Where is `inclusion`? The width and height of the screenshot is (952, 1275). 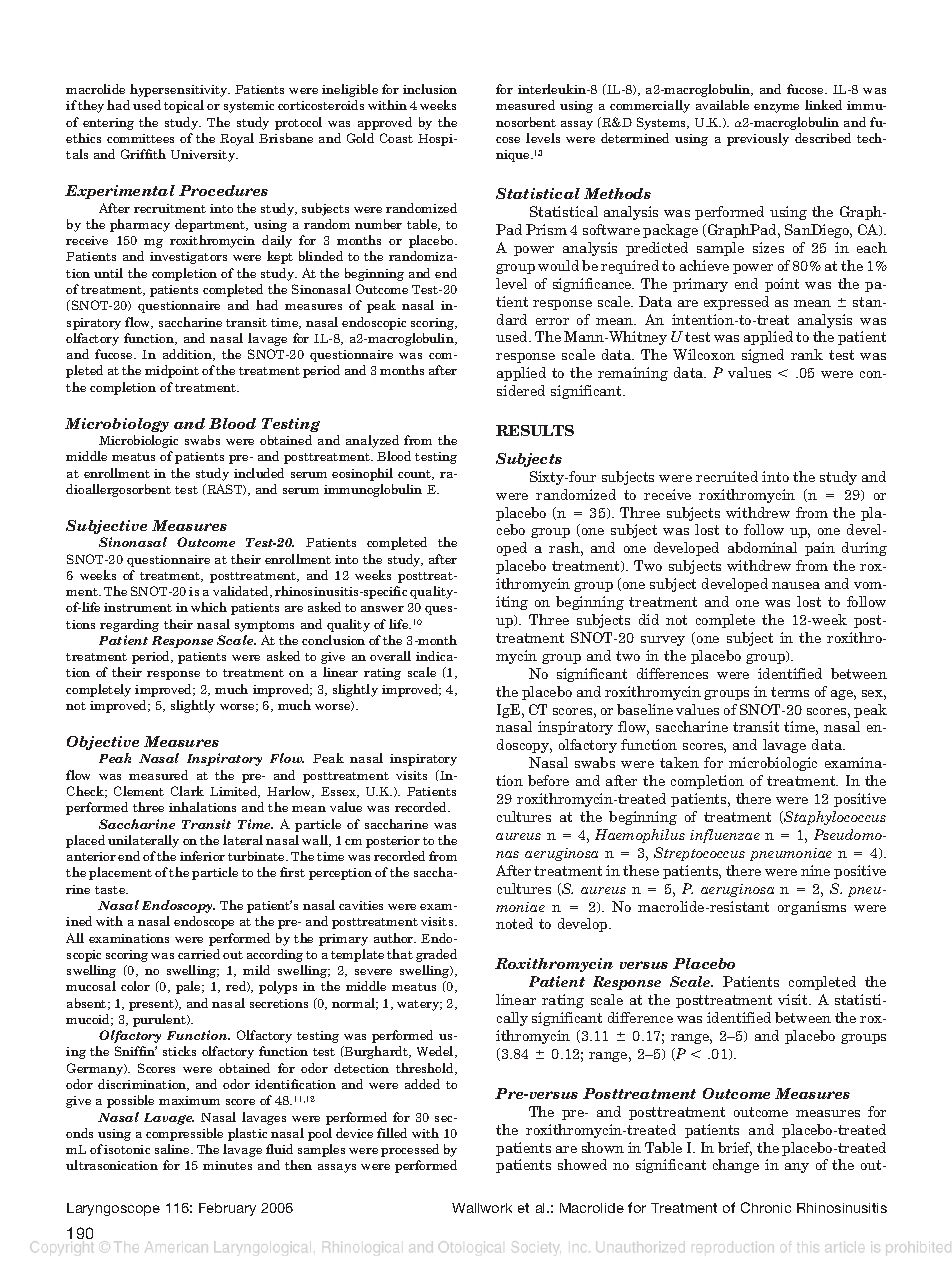
inclusion is located at coordinates (430, 89).
